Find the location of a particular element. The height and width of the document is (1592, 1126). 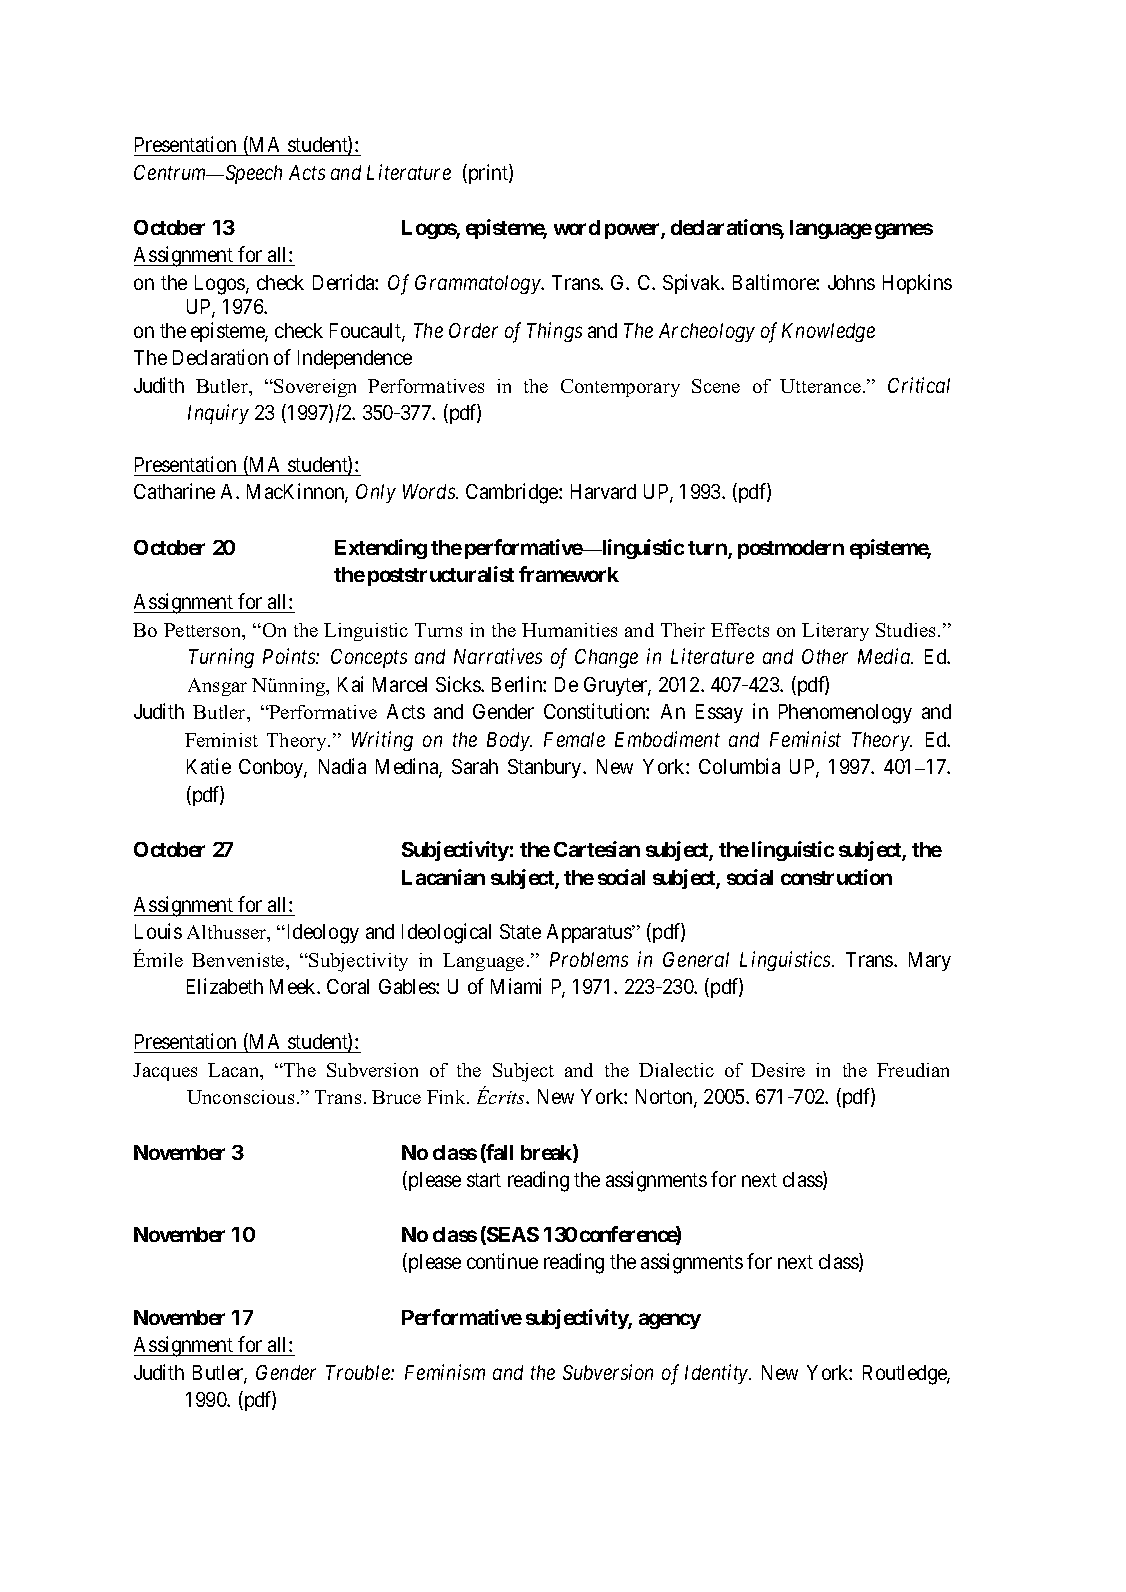

Katie is located at coordinates (209, 766).
